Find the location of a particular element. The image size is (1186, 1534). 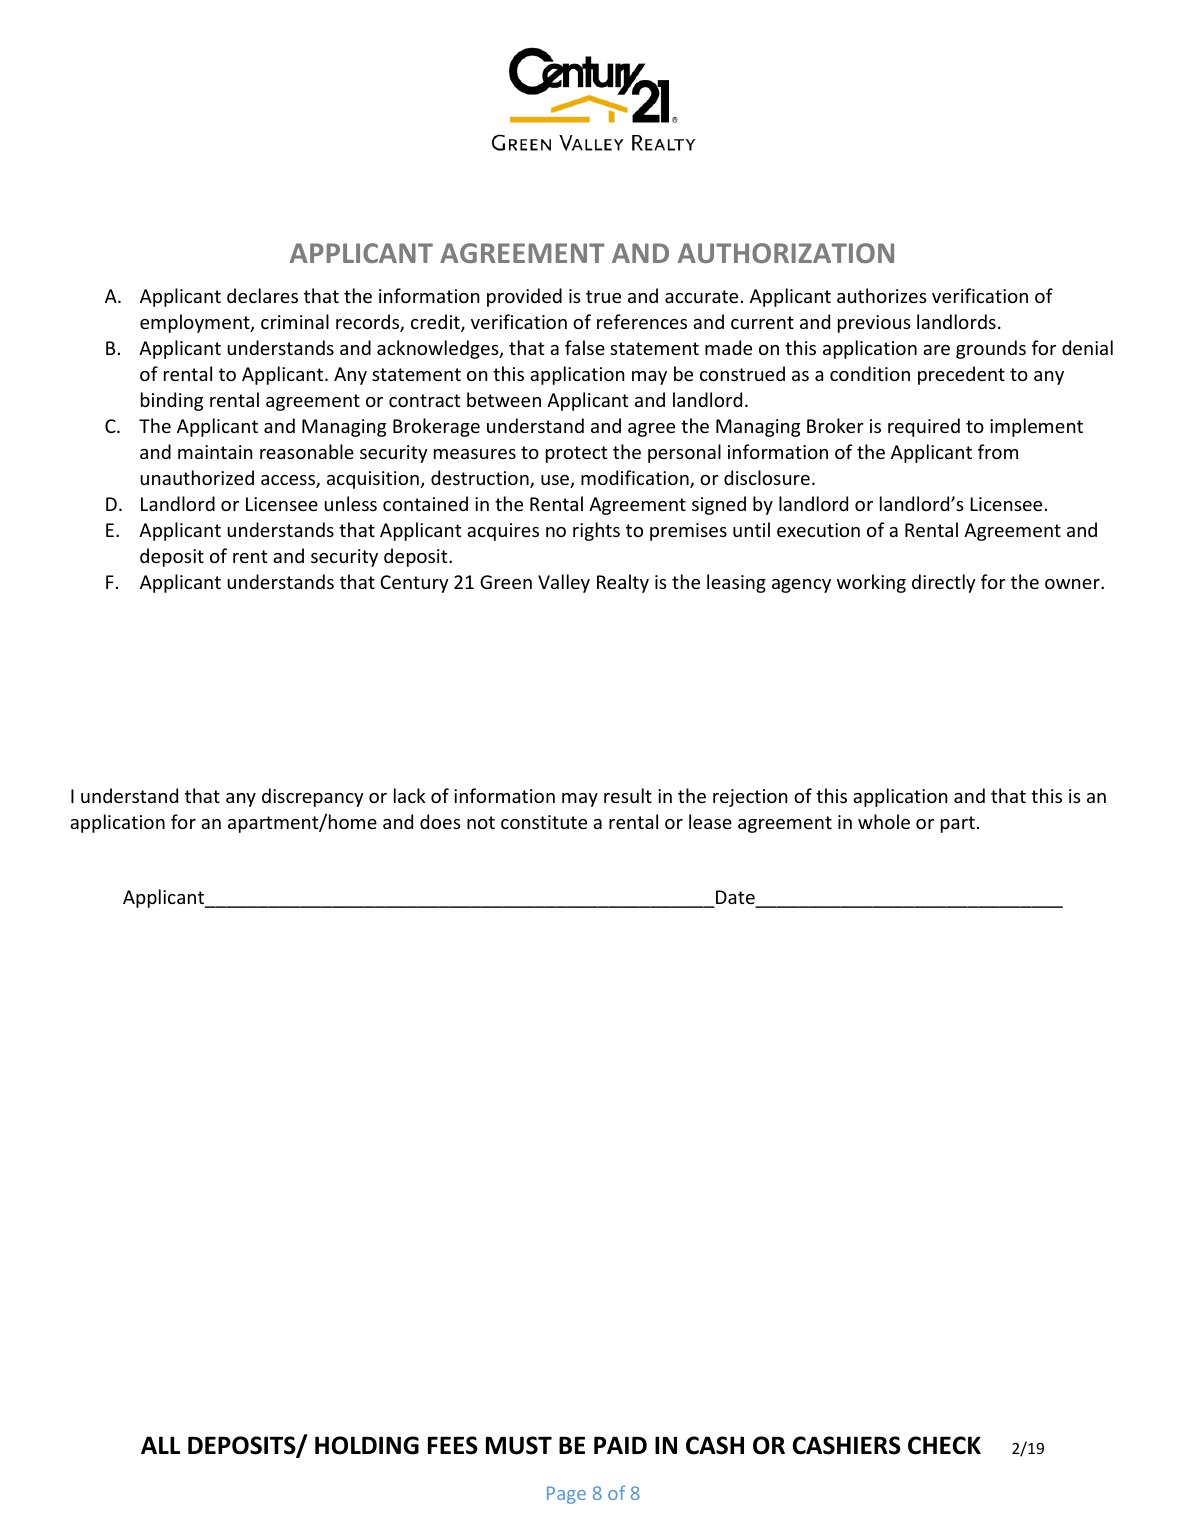

declares is located at coordinates (262, 295).
